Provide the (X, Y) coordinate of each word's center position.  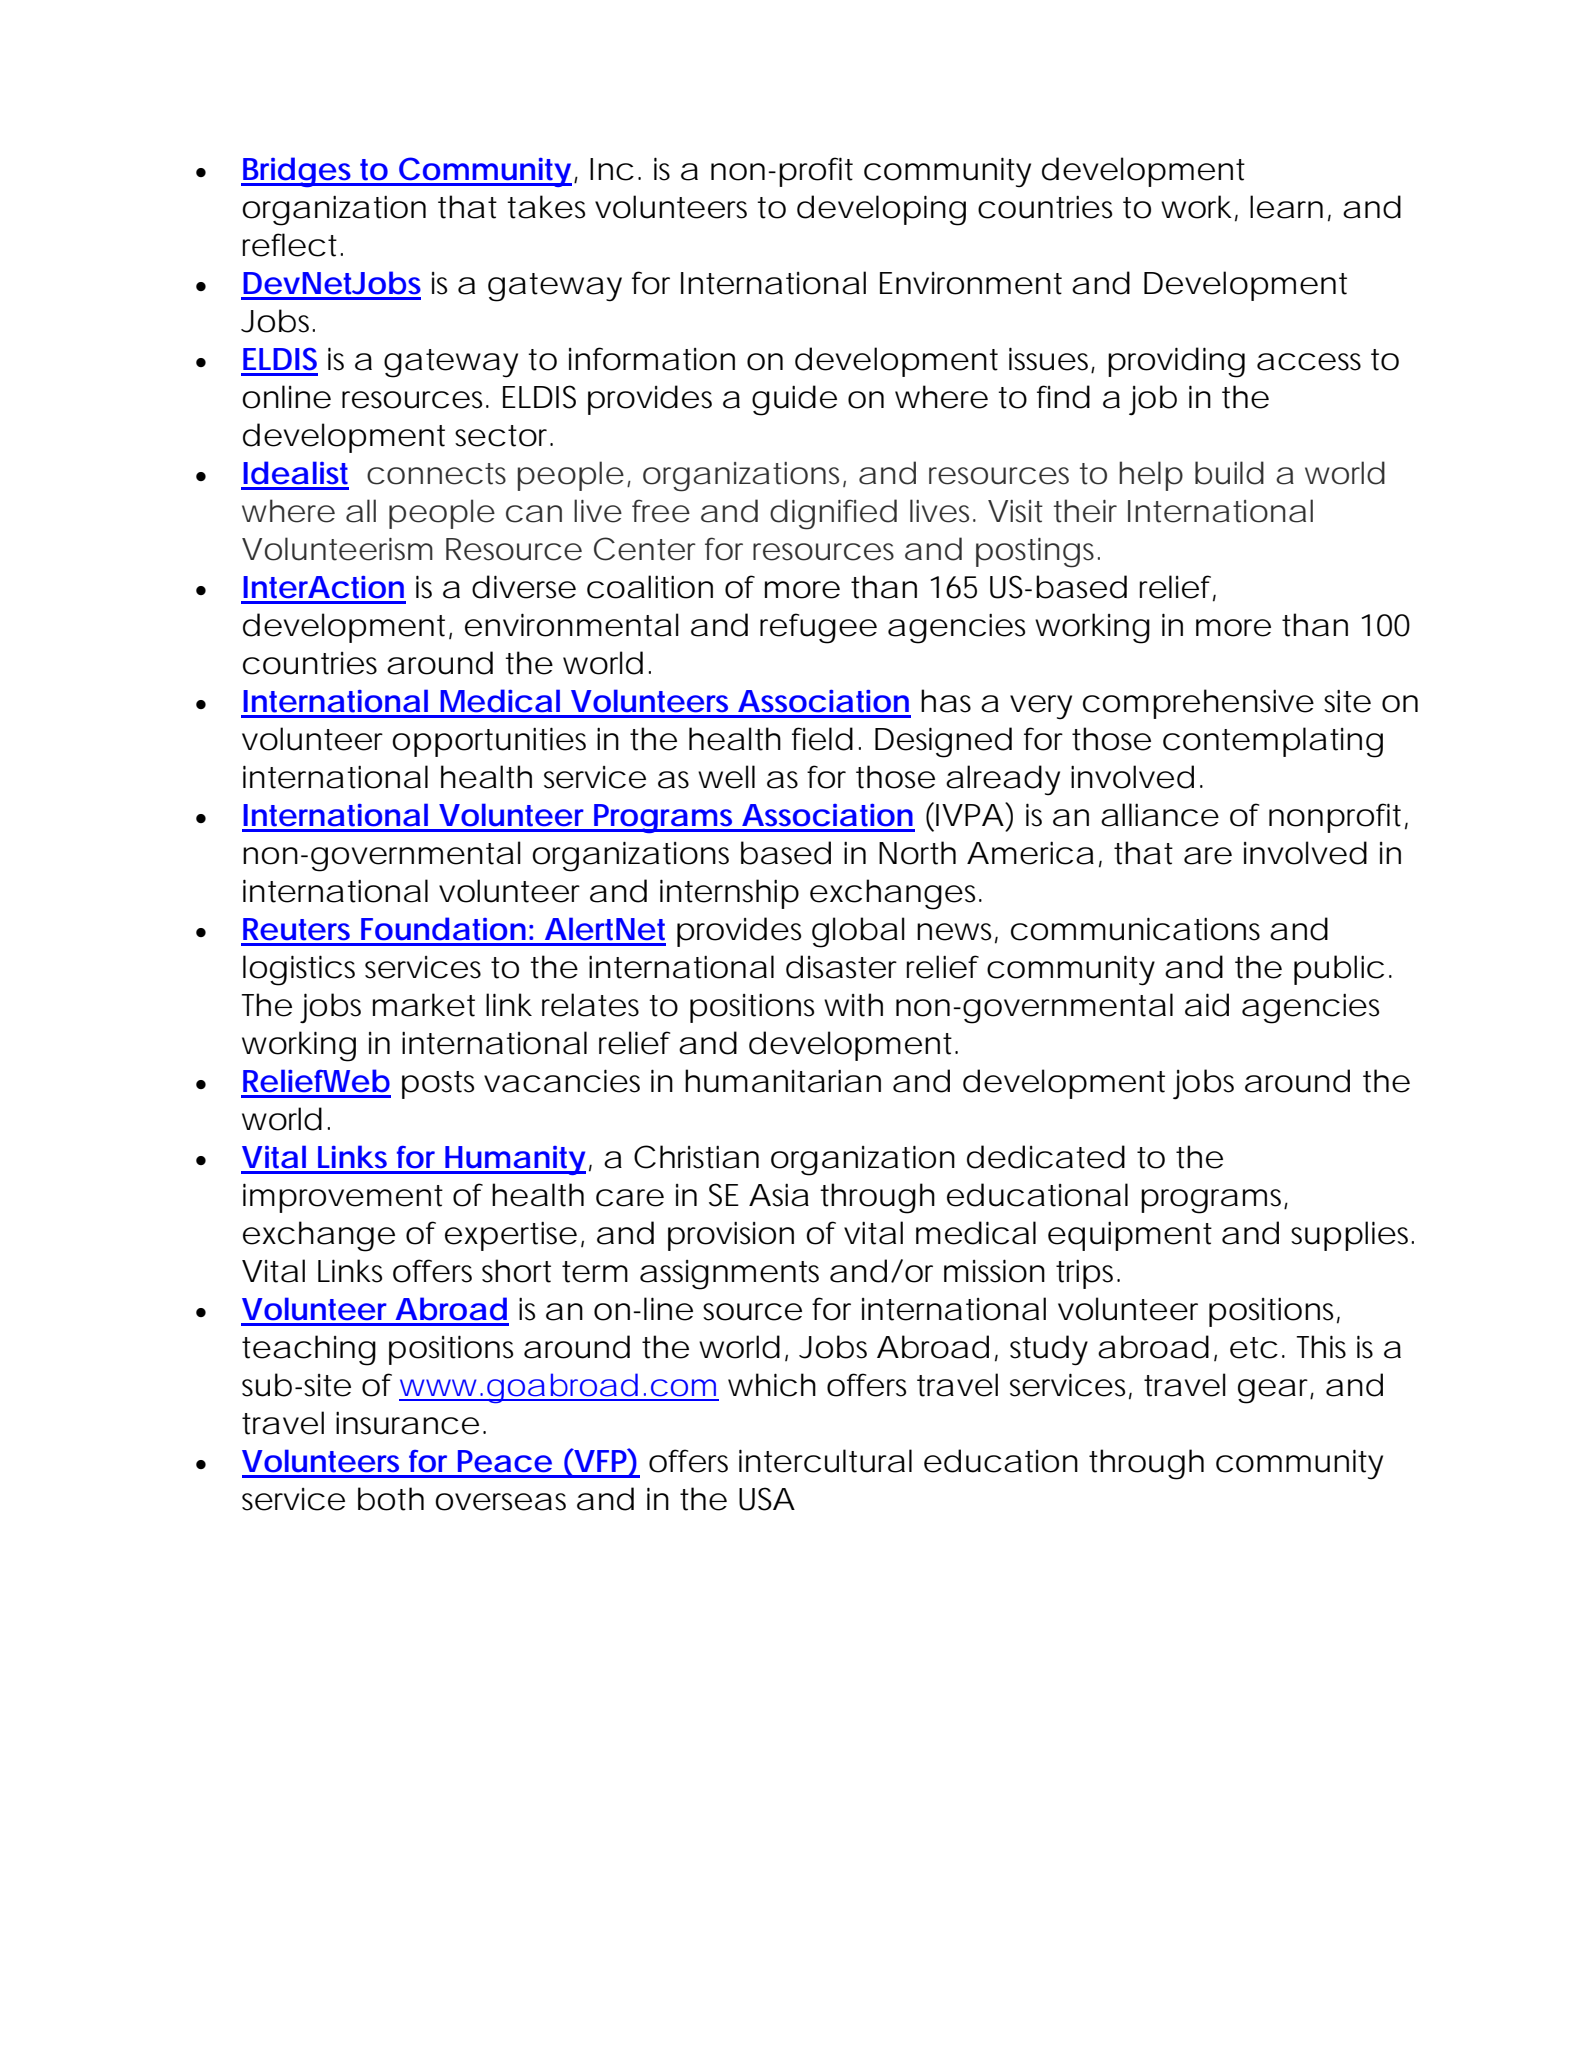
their (1085, 511)
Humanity (515, 1160)
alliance (1160, 815)
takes (546, 207)
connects (436, 474)
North (917, 853)
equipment (1130, 1236)
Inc (612, 169)
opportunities (489, 742)
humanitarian (783, 1081)
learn (1286, 207)
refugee (818, 628)
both (391, 1499)
